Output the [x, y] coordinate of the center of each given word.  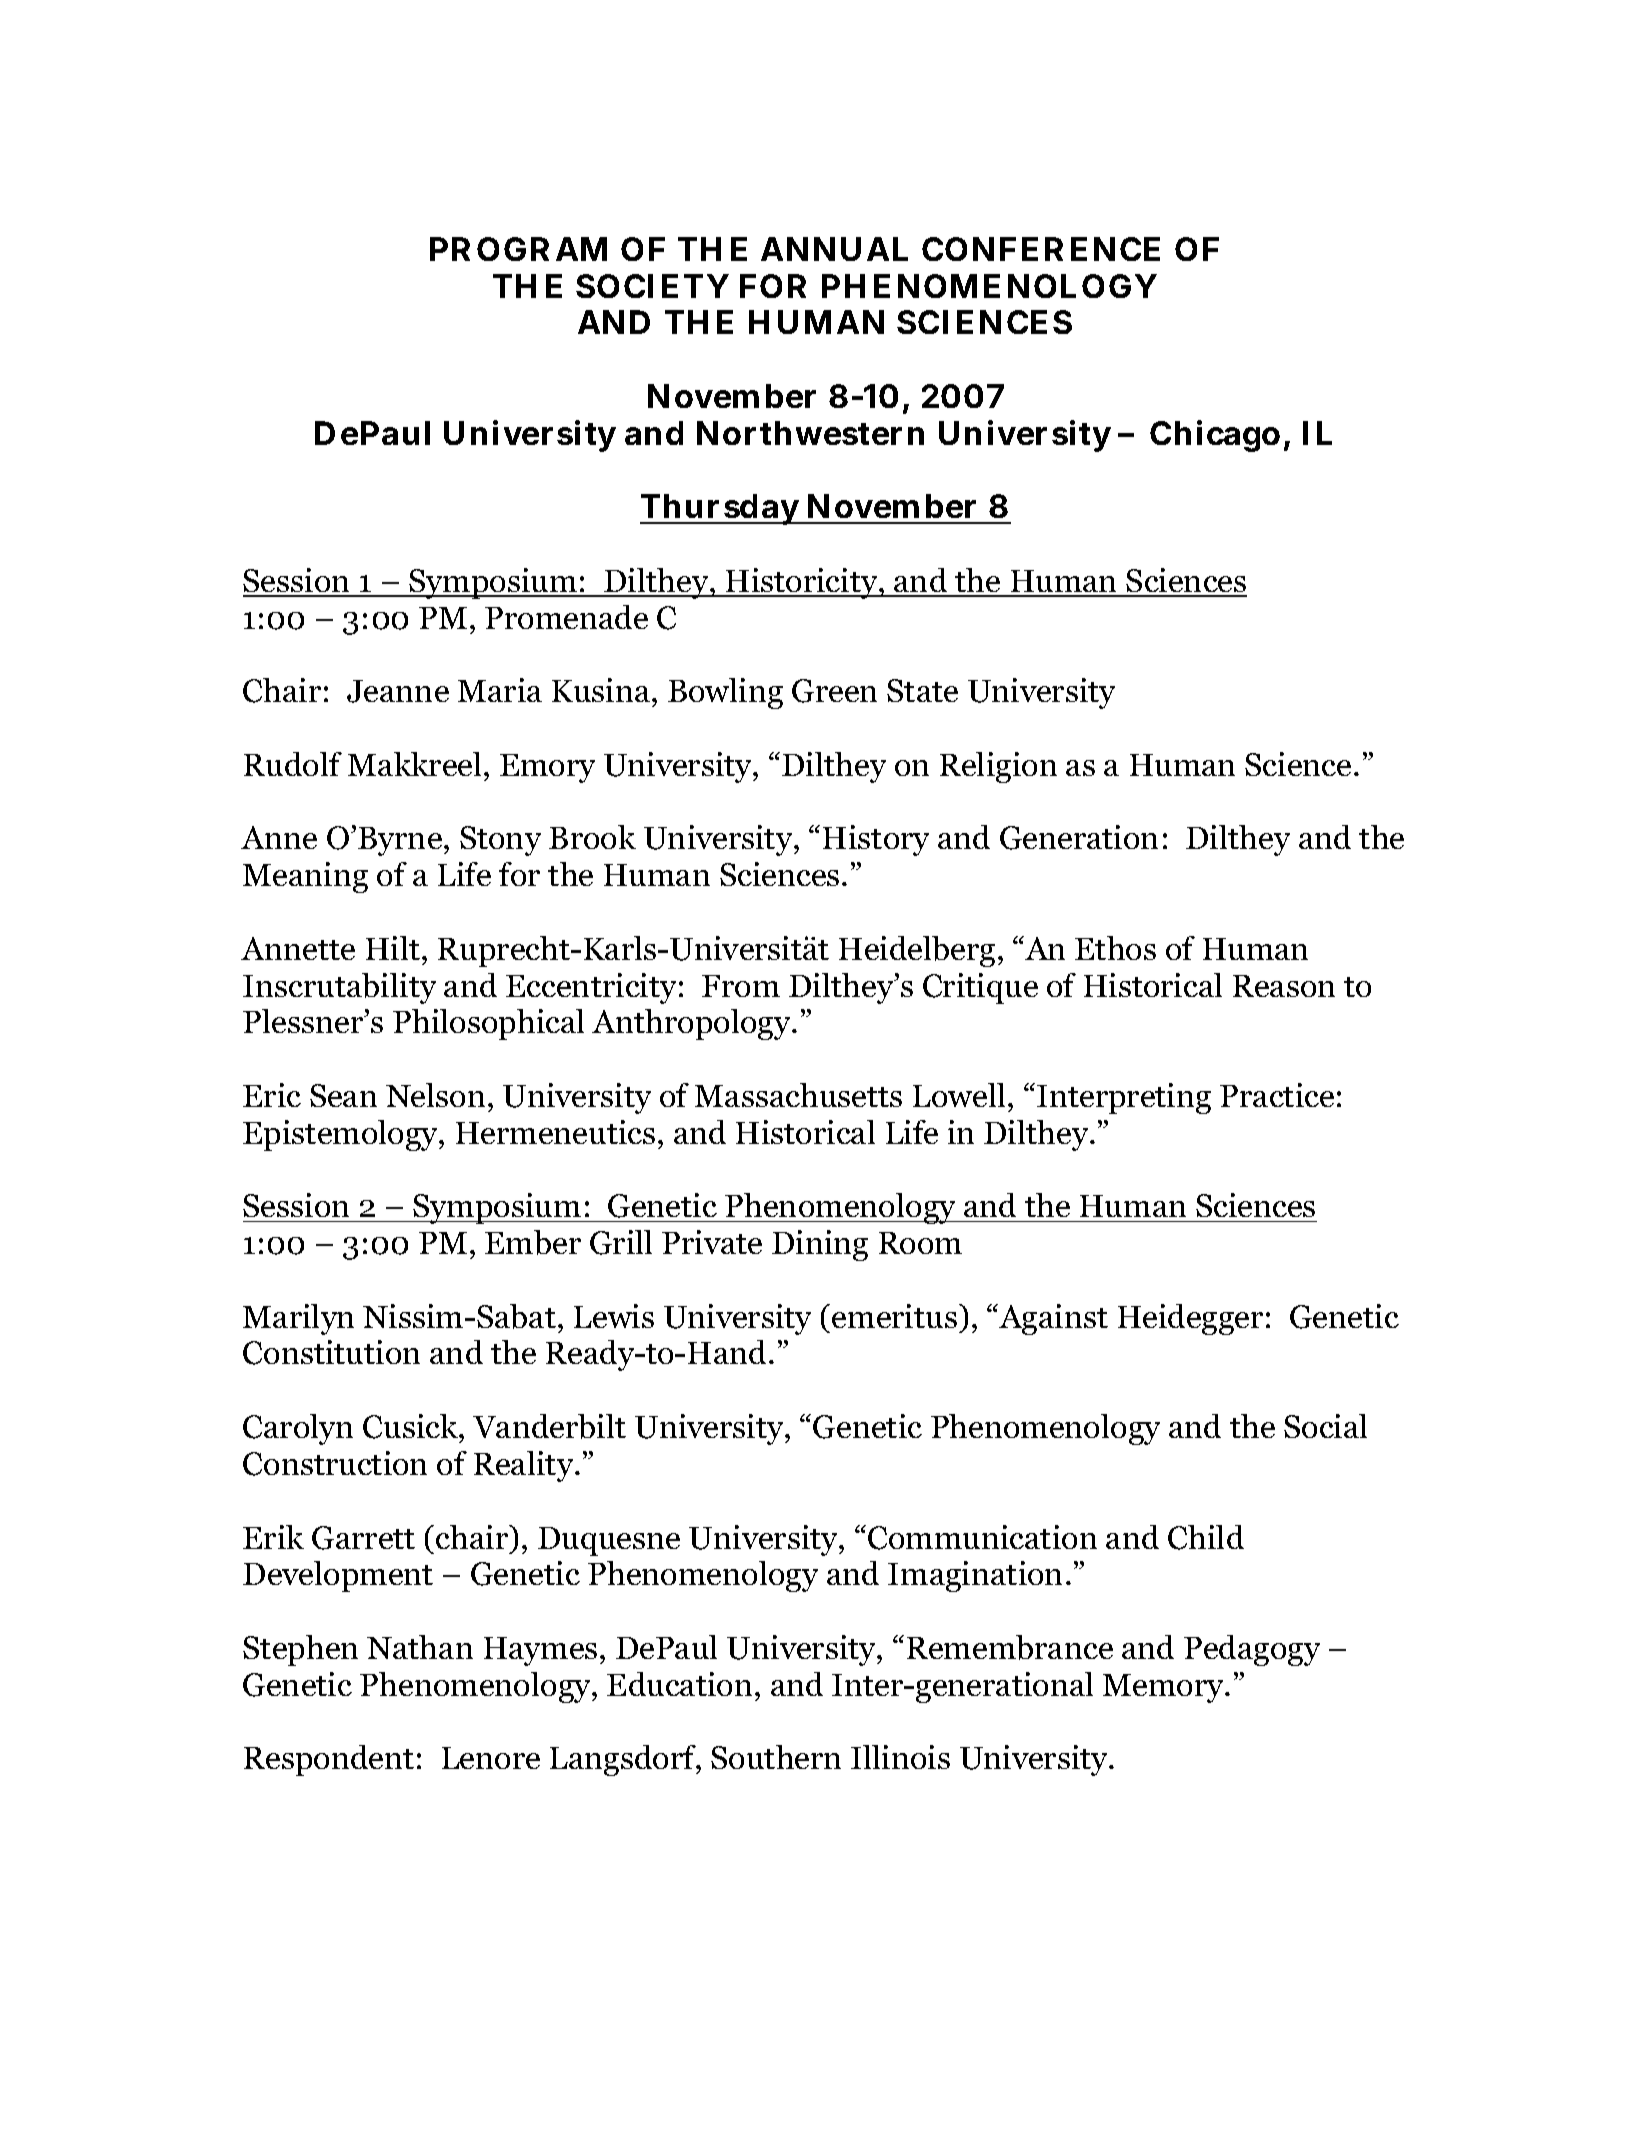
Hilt [394, 948]
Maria [500, 690]
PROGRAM [518, 249]
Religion [998, 767]
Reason [1284, 986]
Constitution [331, 1352]
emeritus [894, 1316]
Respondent [329, 1760]
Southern [776, 1757]
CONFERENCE [1041, 249]
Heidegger [1190, 1319]
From [741, 986]
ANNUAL [834, 249]
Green [834, 691]
